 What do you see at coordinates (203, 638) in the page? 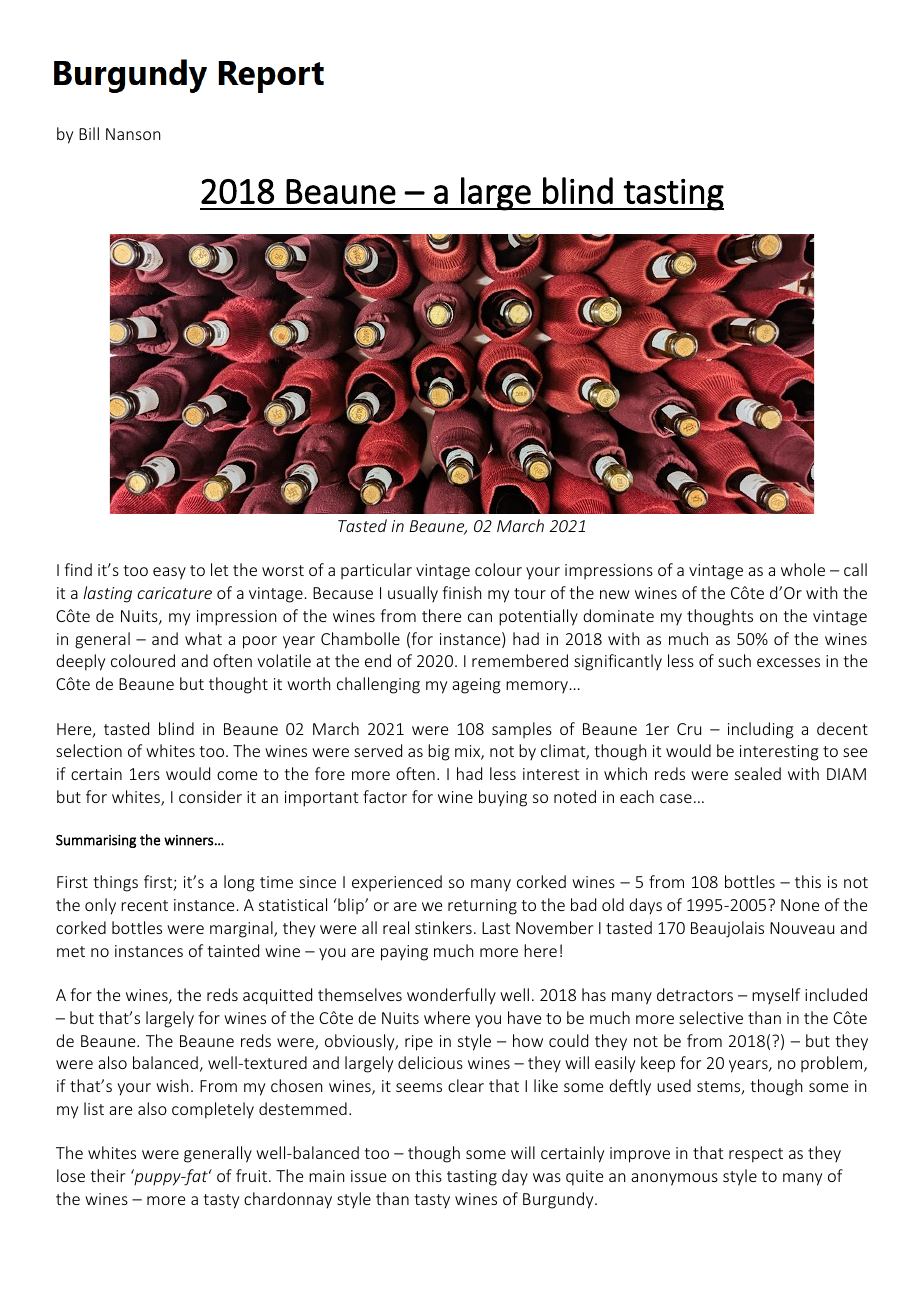
I see `what` at bounding box center [203, 638].
